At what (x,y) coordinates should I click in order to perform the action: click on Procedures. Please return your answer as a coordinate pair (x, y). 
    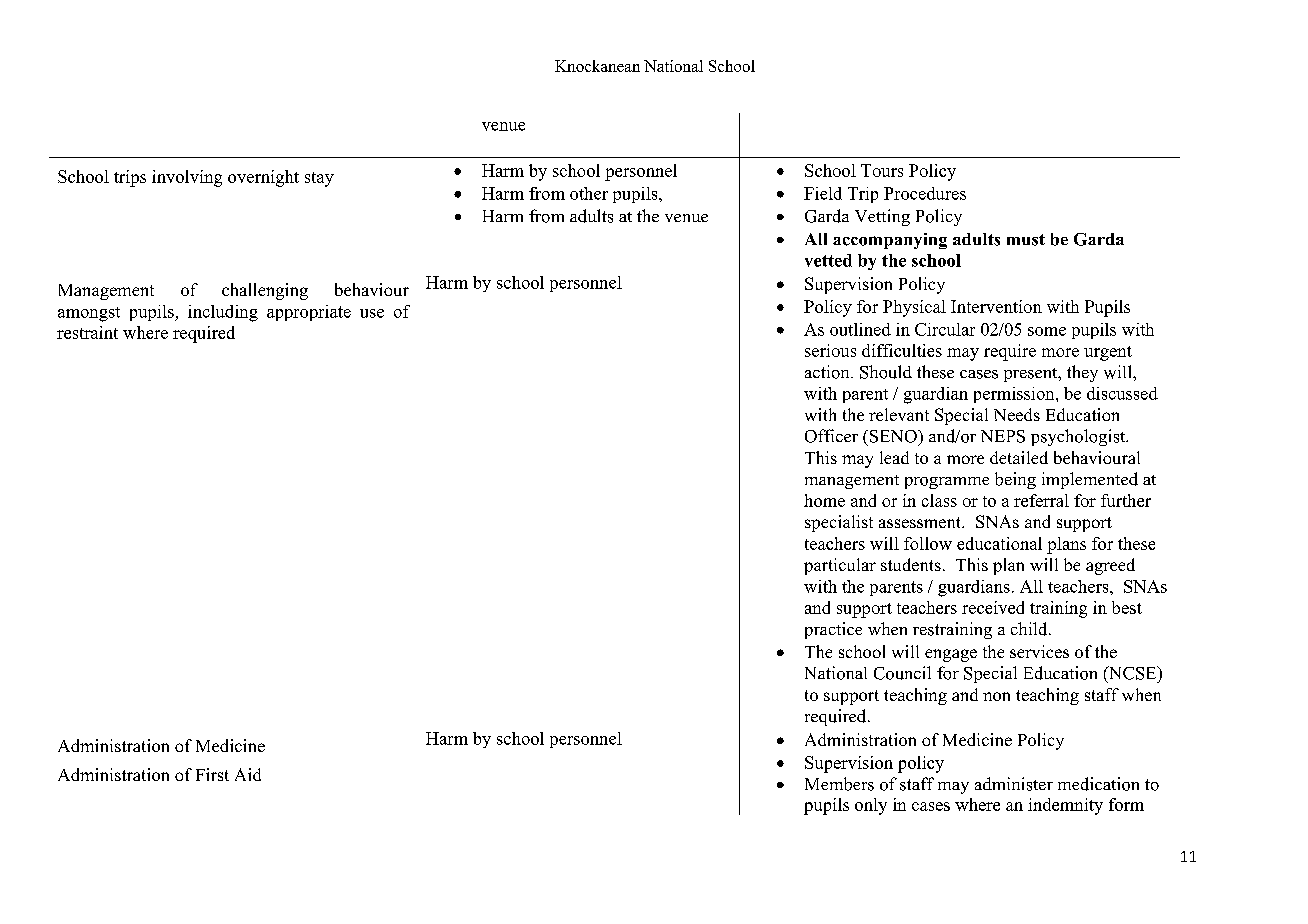
    Looking at the image, I should click on (925, 193).
